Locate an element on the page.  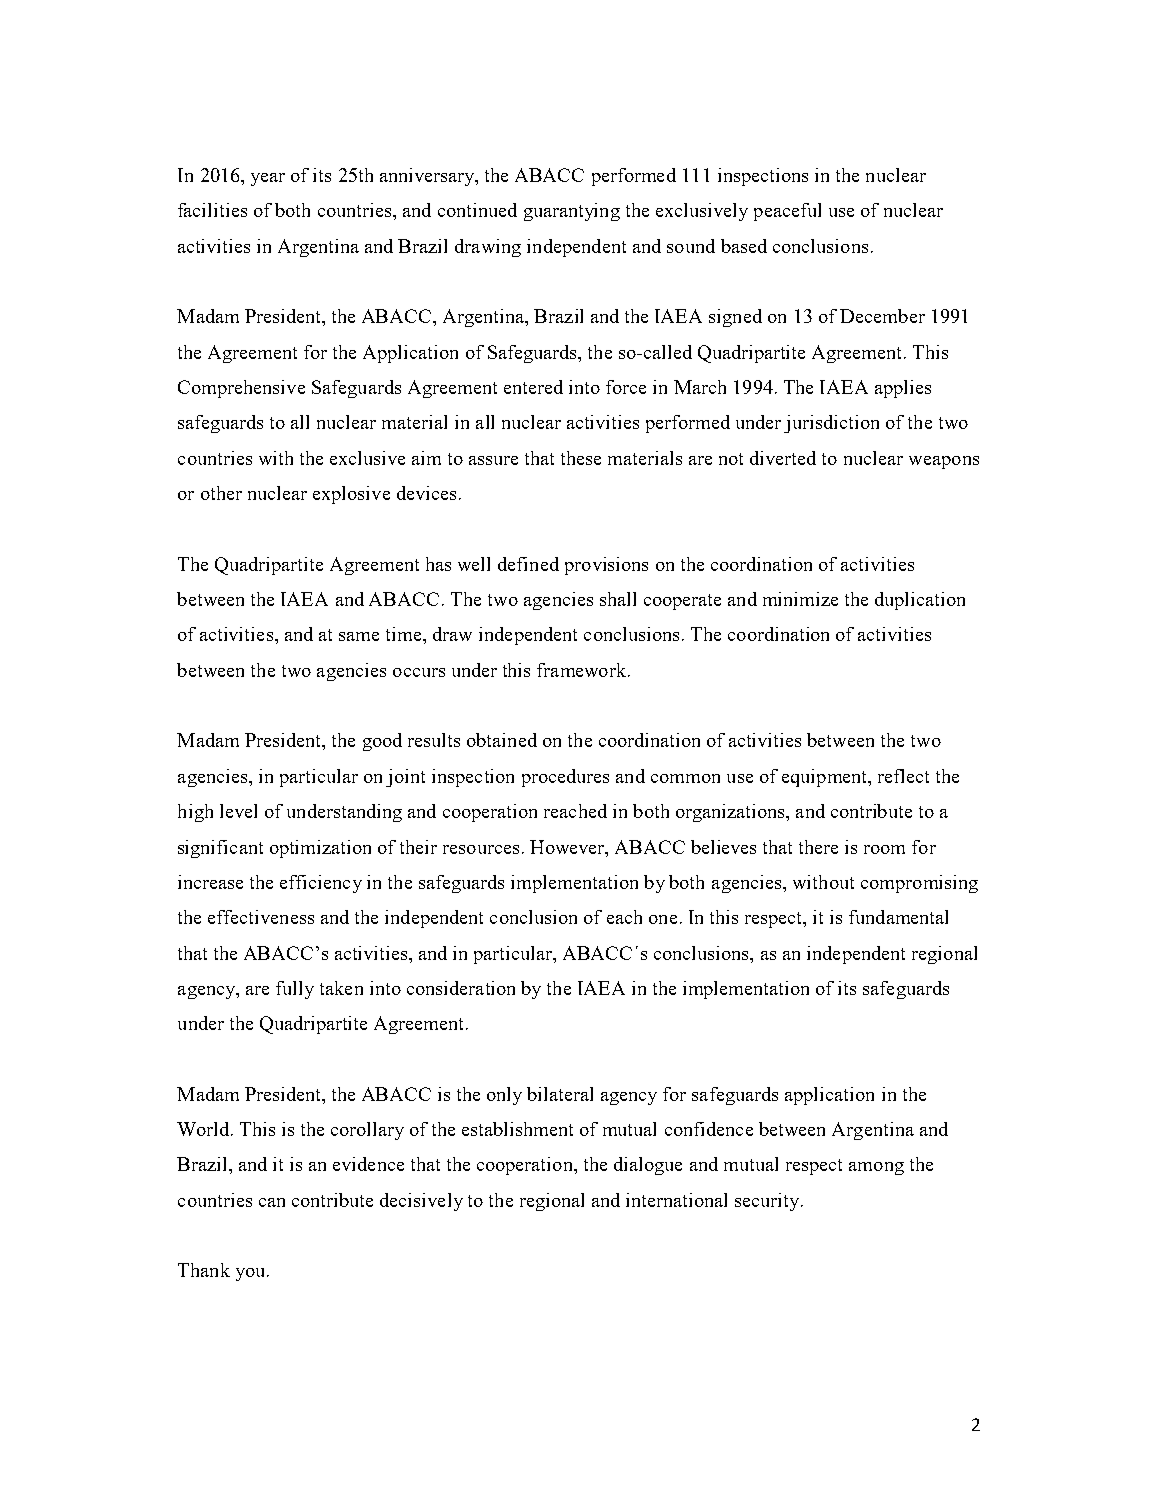
year is located at coordinates (268, 179).
